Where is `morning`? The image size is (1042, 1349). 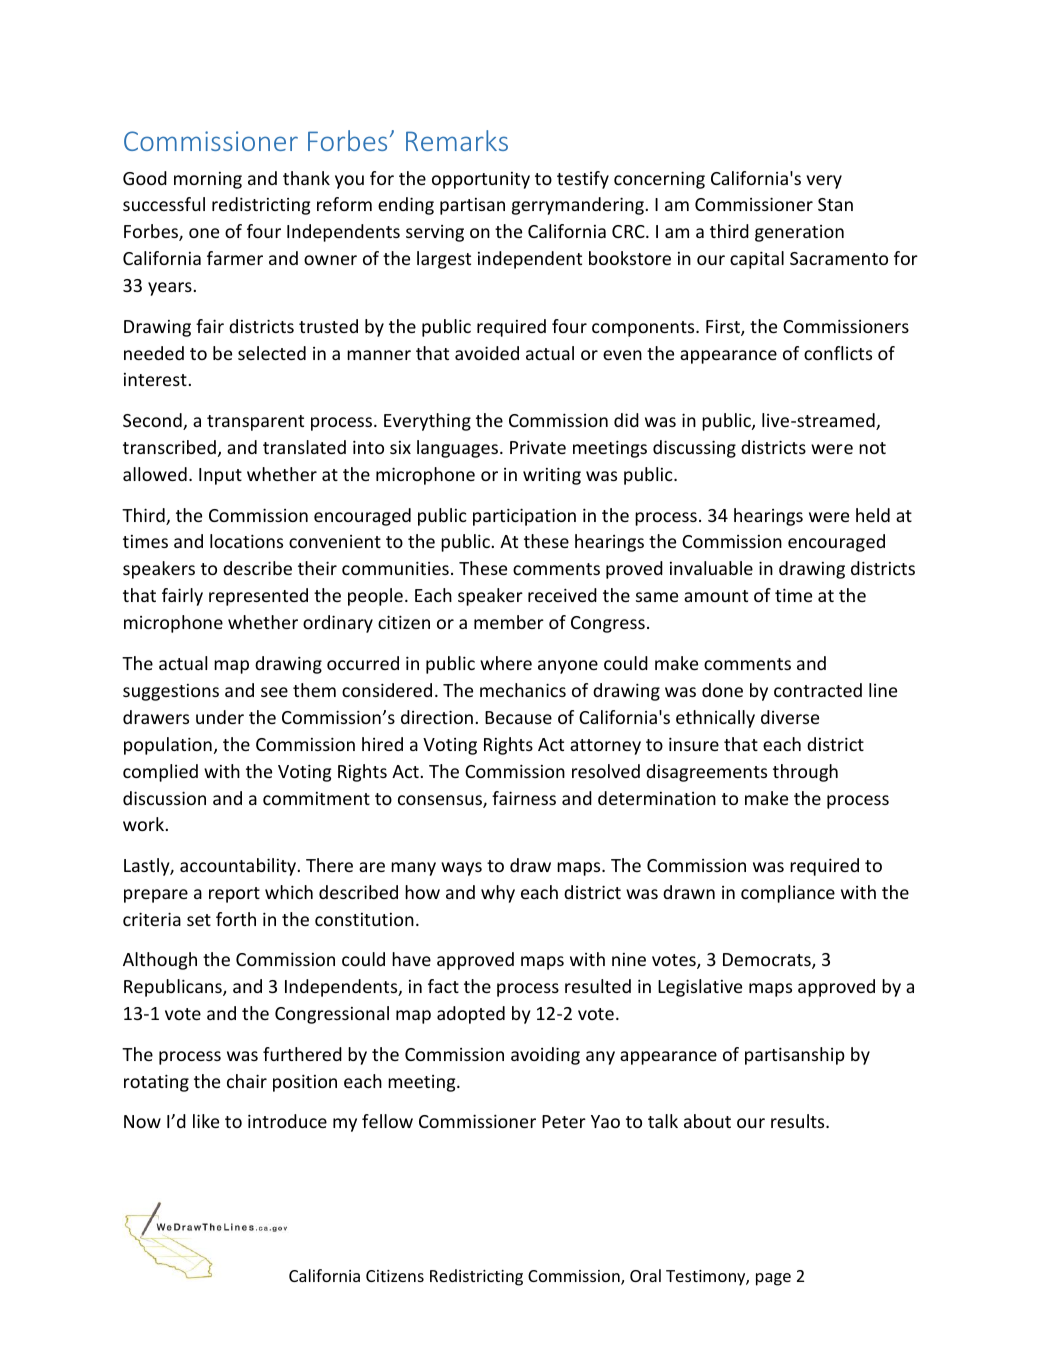
morning is located at coordinates (208, 180).
